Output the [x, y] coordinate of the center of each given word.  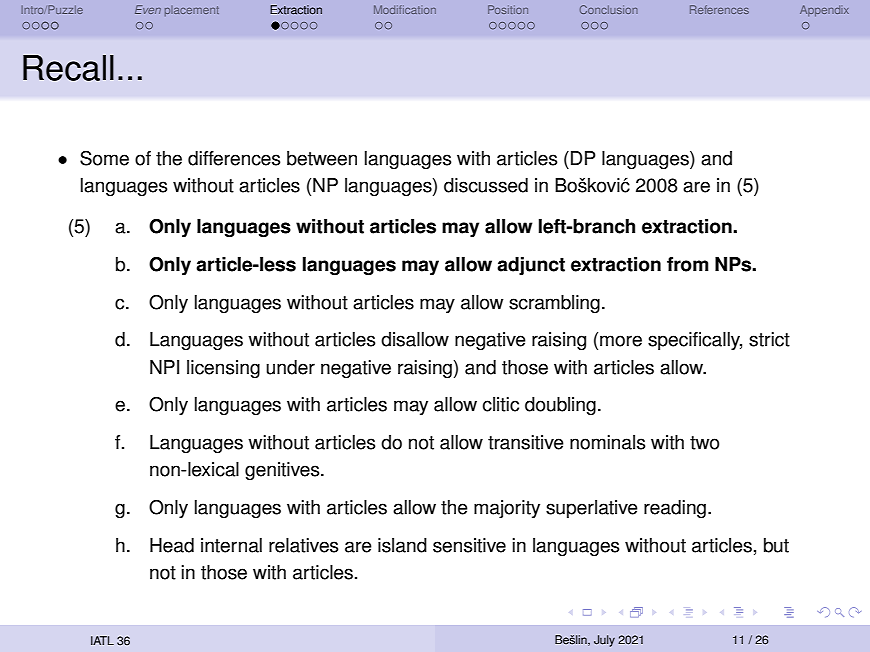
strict [769, 339]
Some [104, 158]
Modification [405, 9]
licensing [223, 369]
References [719, 9]
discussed [486, 185]
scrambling [554, 304]
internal [231, 545]
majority [507, 509]
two [704, 443]
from [688, 264]
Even [148, 9]
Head [172, 545]
